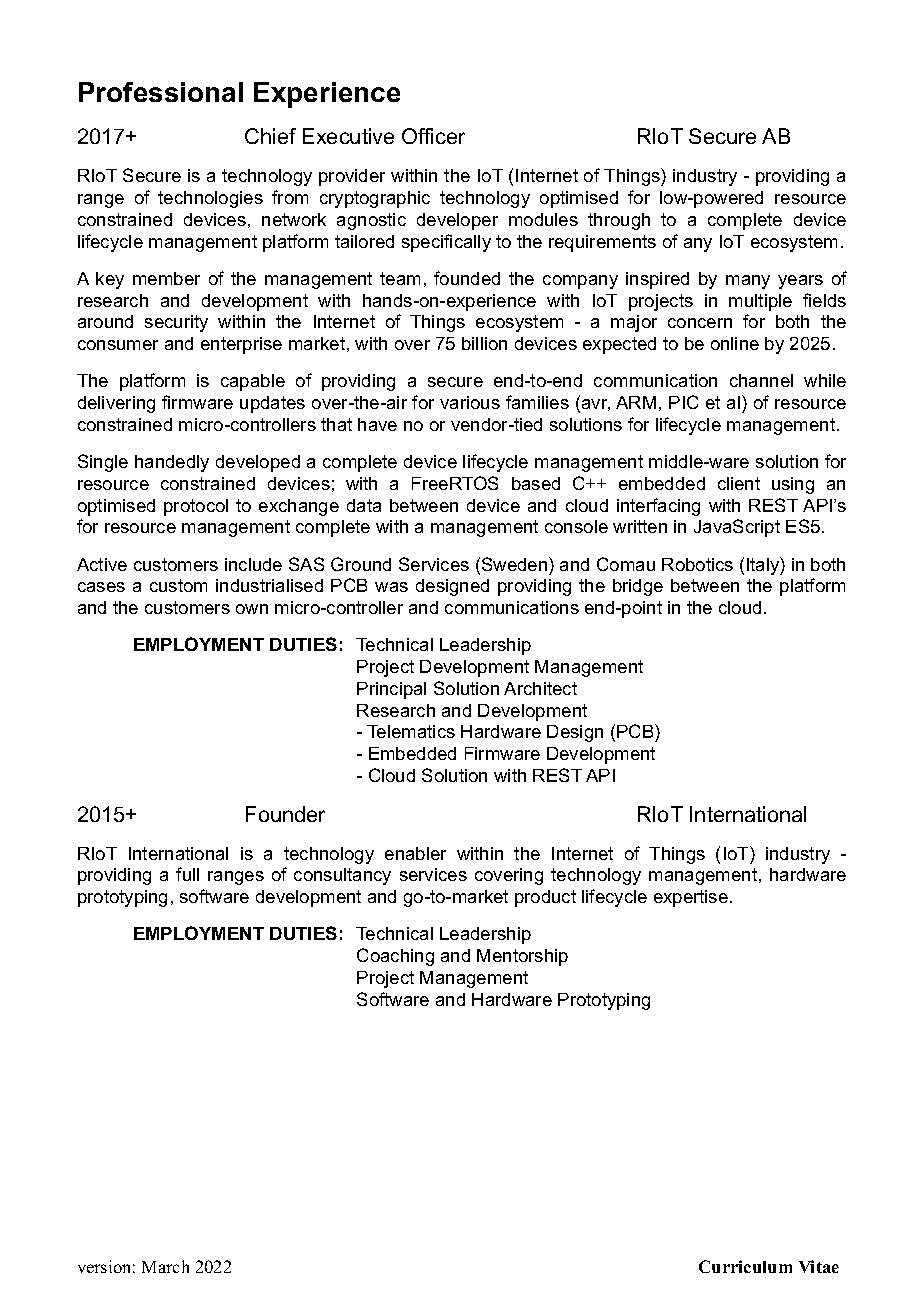 The image size is (924, 1308). Describe the element at coordinates (165, 1266) in the page. I see `March` at that location.
